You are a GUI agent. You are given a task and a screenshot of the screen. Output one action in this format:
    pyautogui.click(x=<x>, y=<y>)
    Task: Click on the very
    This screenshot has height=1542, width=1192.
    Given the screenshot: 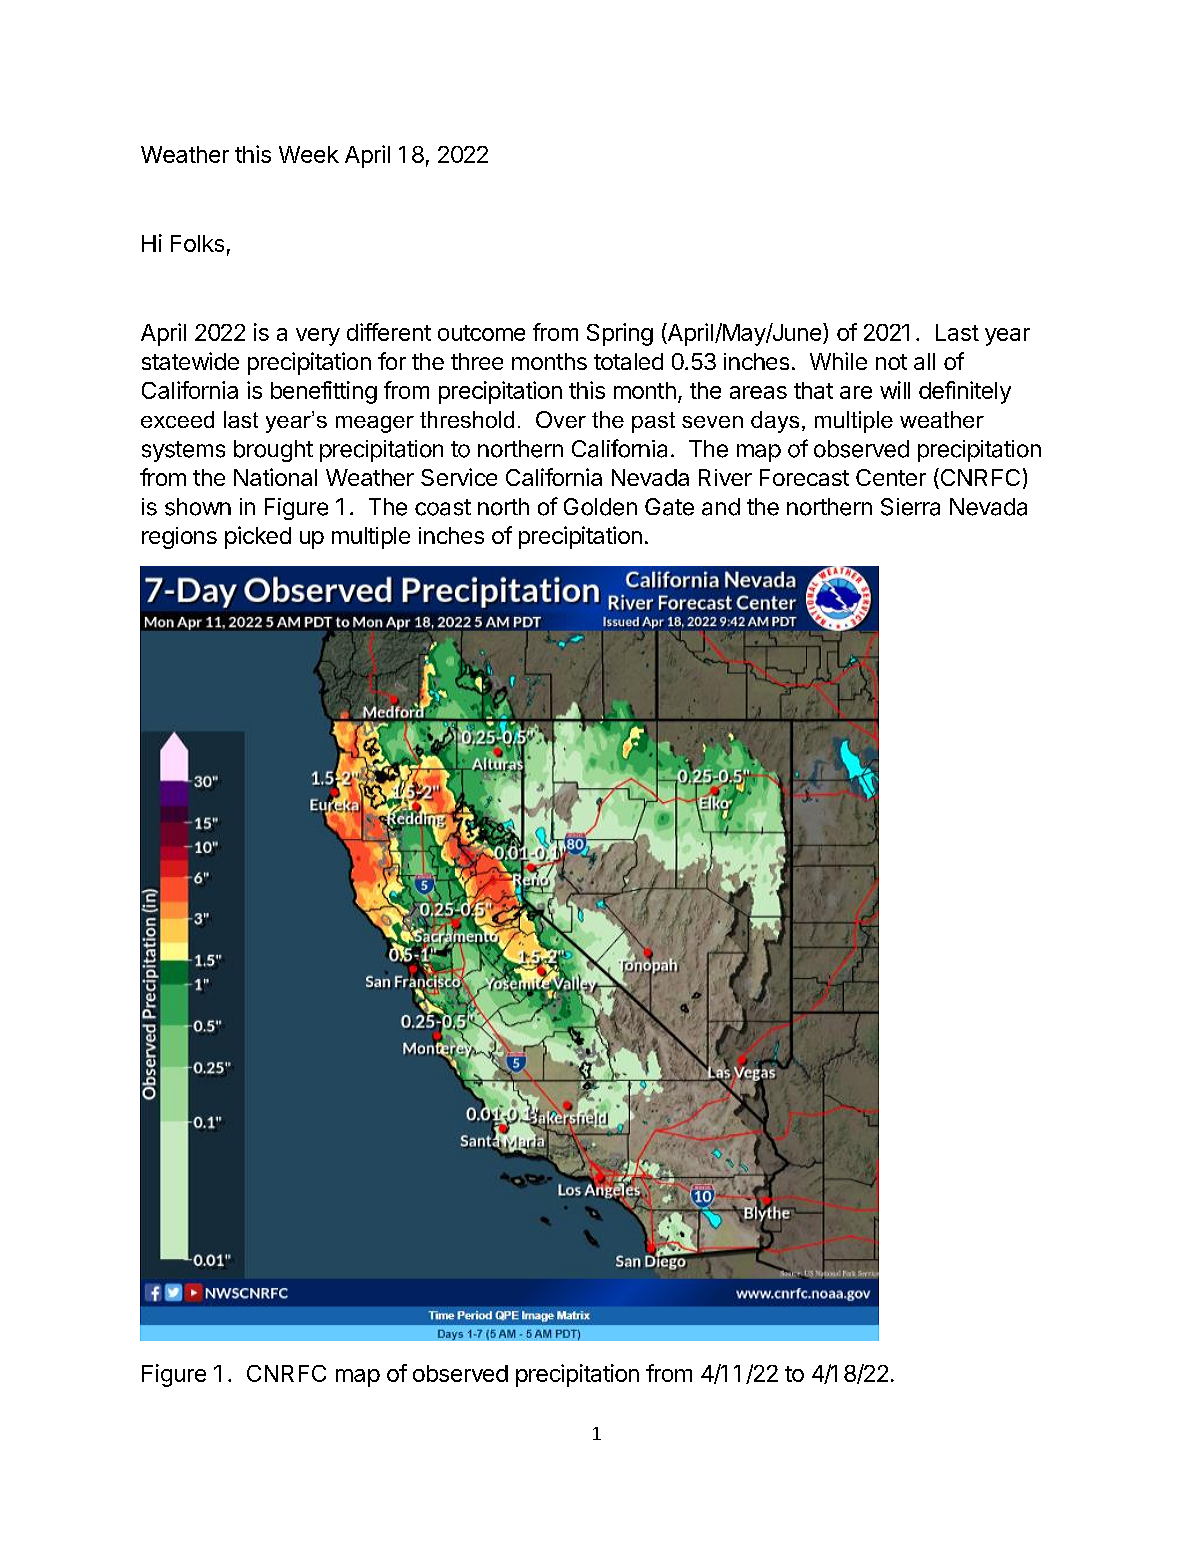 What is the action you would take?
    pyautogui.click(x=318, y=337)
